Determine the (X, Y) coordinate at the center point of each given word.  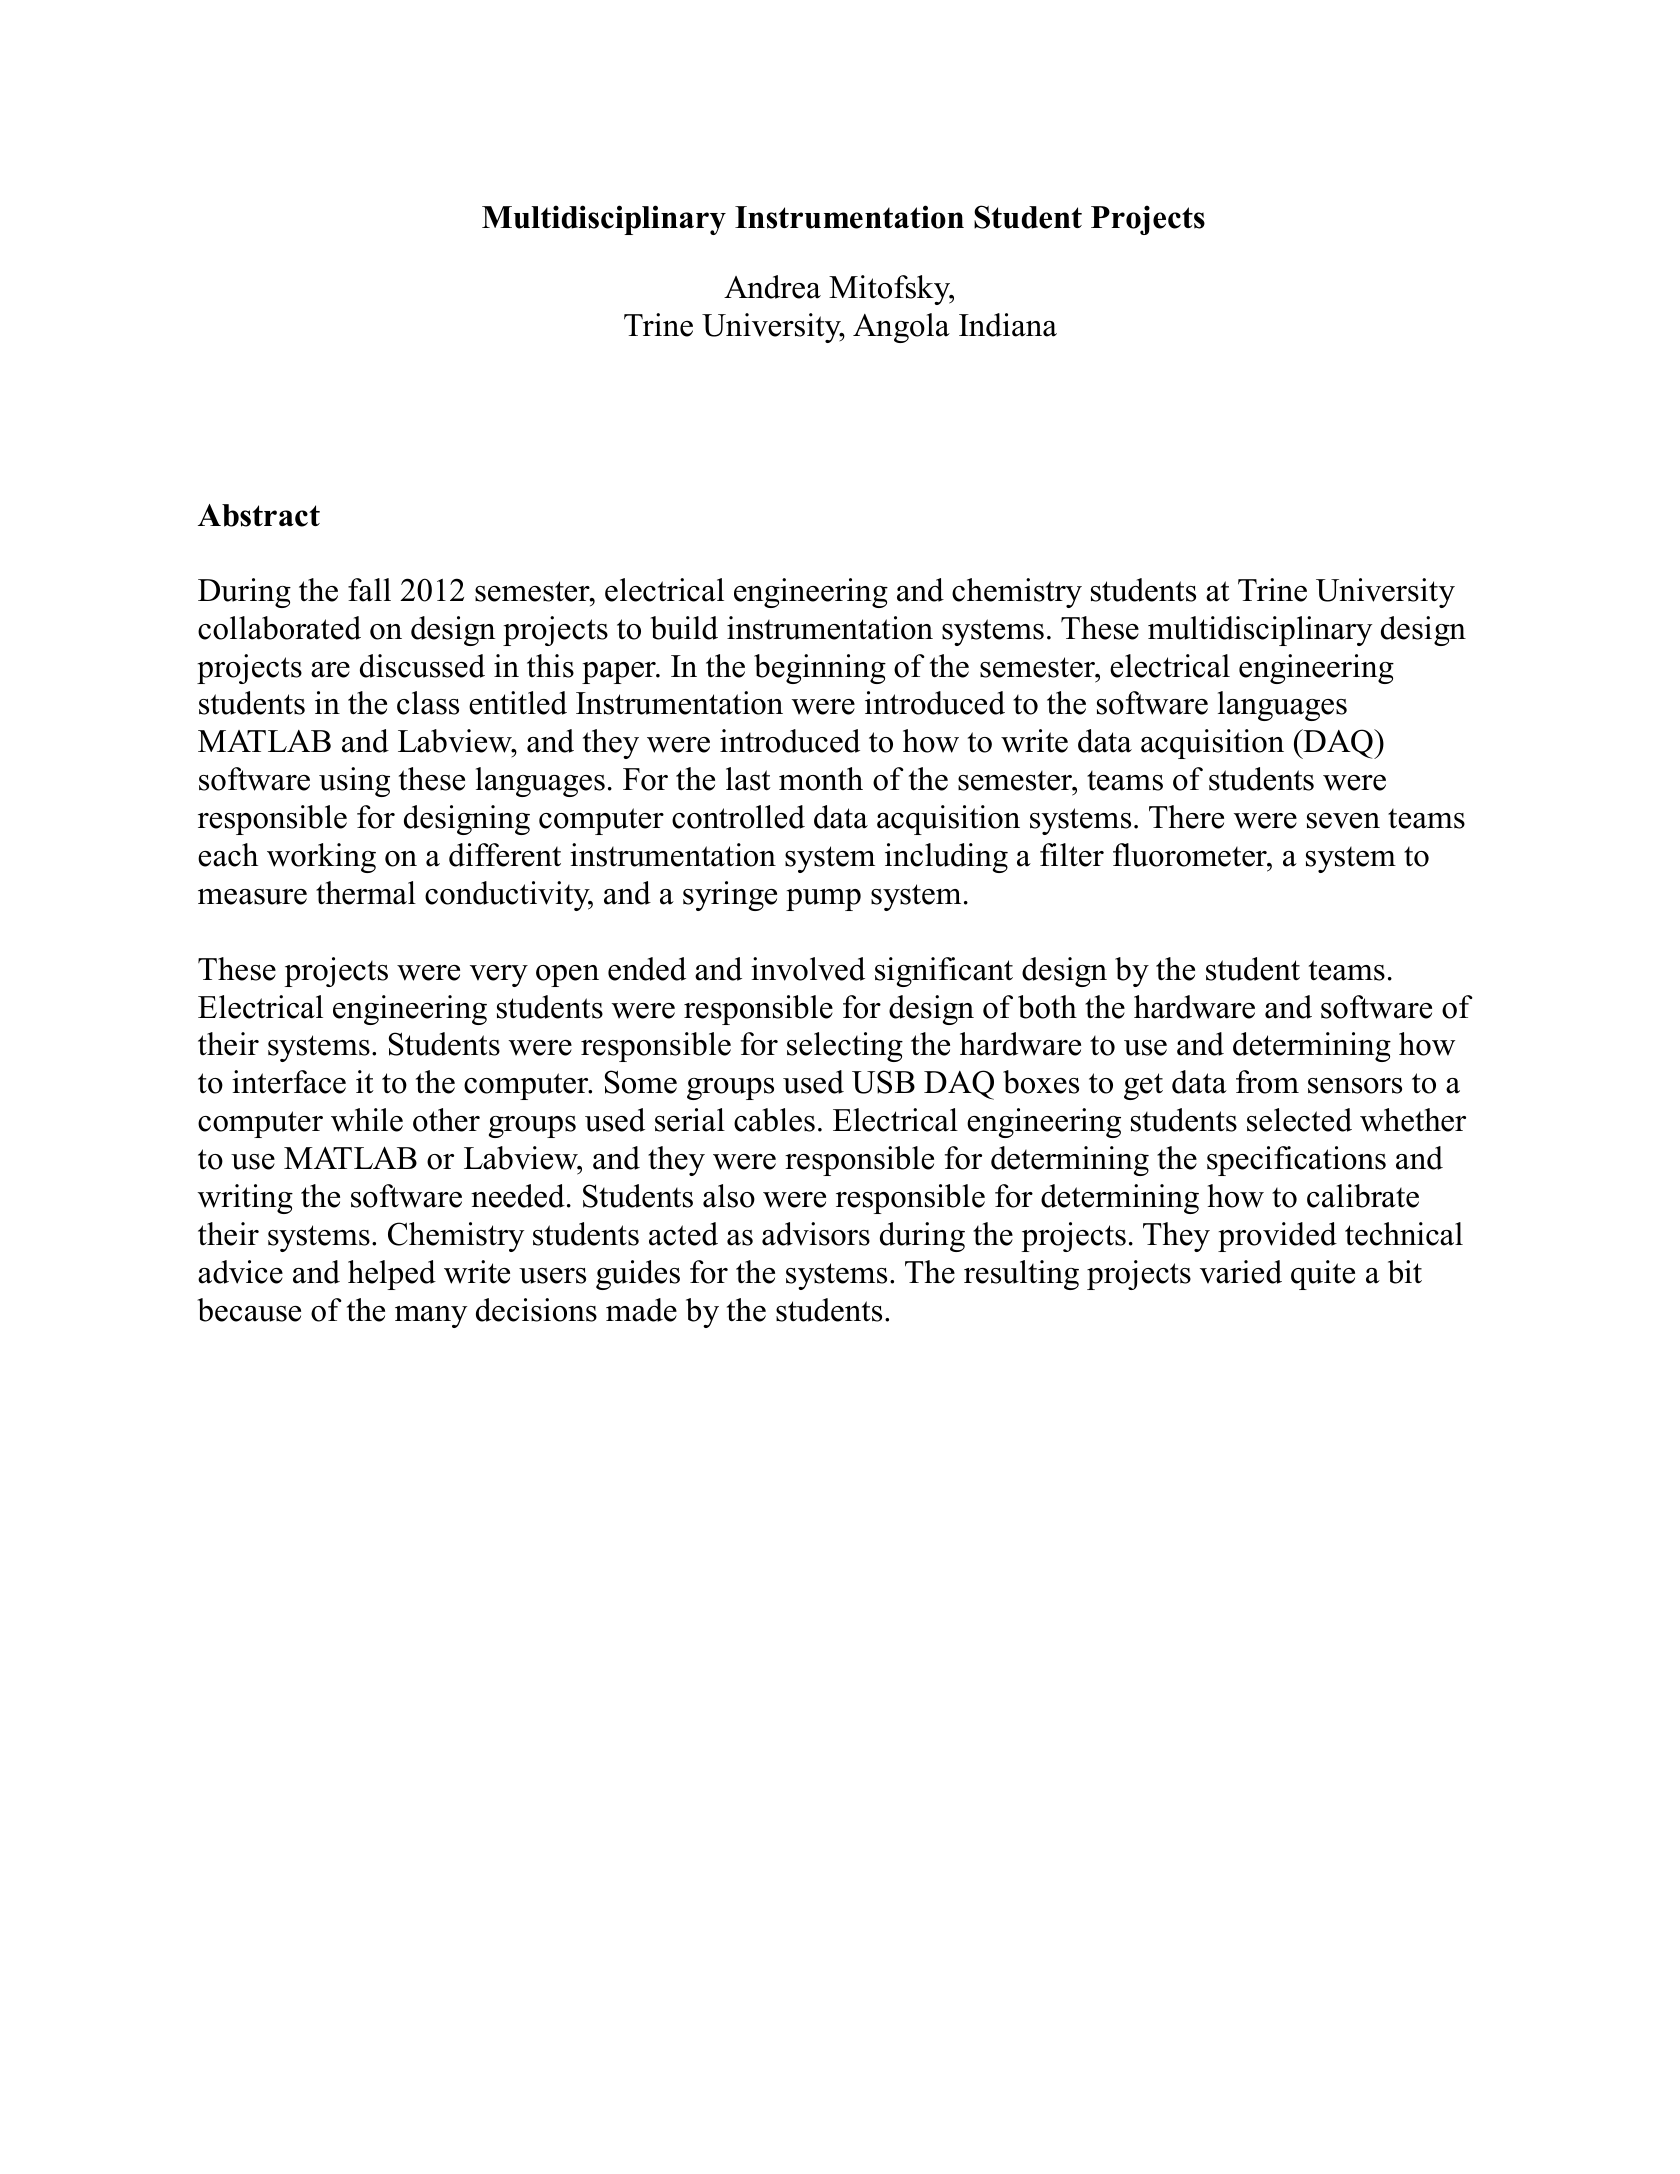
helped (392, 1275)
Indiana (1008, 325)
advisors (816, 1234)
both (1047, 1007)
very (499, 976)
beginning (820, 669)
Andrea (772, 287)
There (1186, 817)
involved (808, 969)
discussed (422, 666)
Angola (901, 328)
